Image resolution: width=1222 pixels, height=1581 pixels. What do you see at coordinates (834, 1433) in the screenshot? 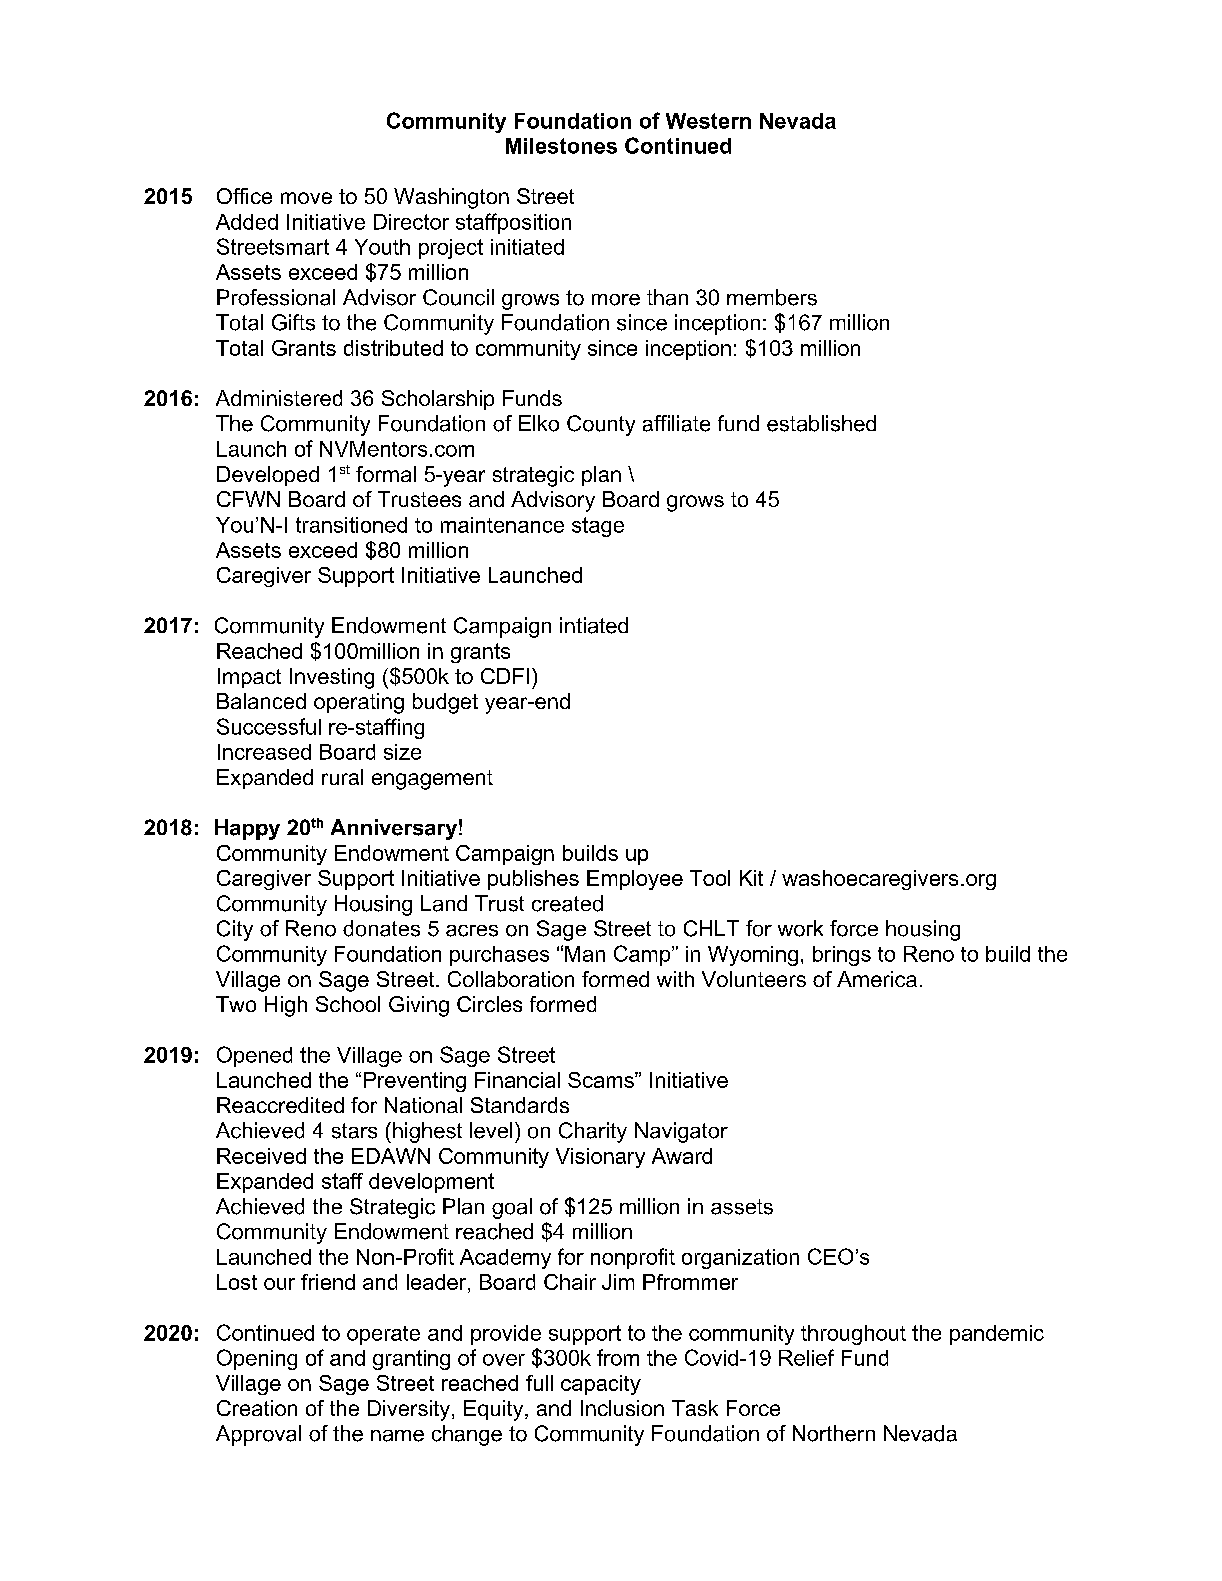
I see `Northern` at bounding box center [834, 1433].
